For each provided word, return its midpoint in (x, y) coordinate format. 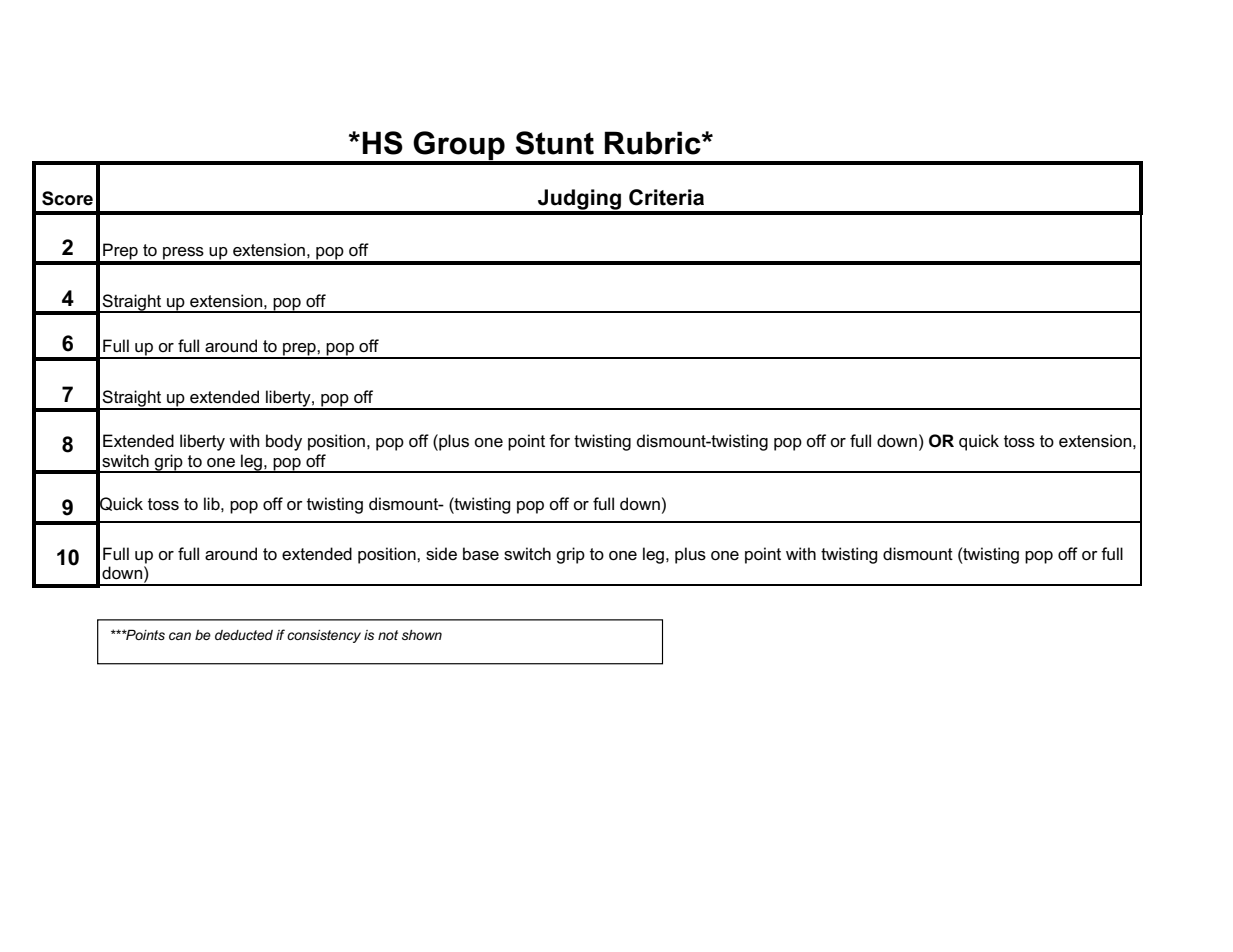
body (284, 442)
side (441, 554)
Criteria (666, 197)
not (388, 635)
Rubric (654, 143)
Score (67, 198)
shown (422, 635)
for (559, 440)
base (481, 554)
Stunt (554, 143)
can (180, 636)
